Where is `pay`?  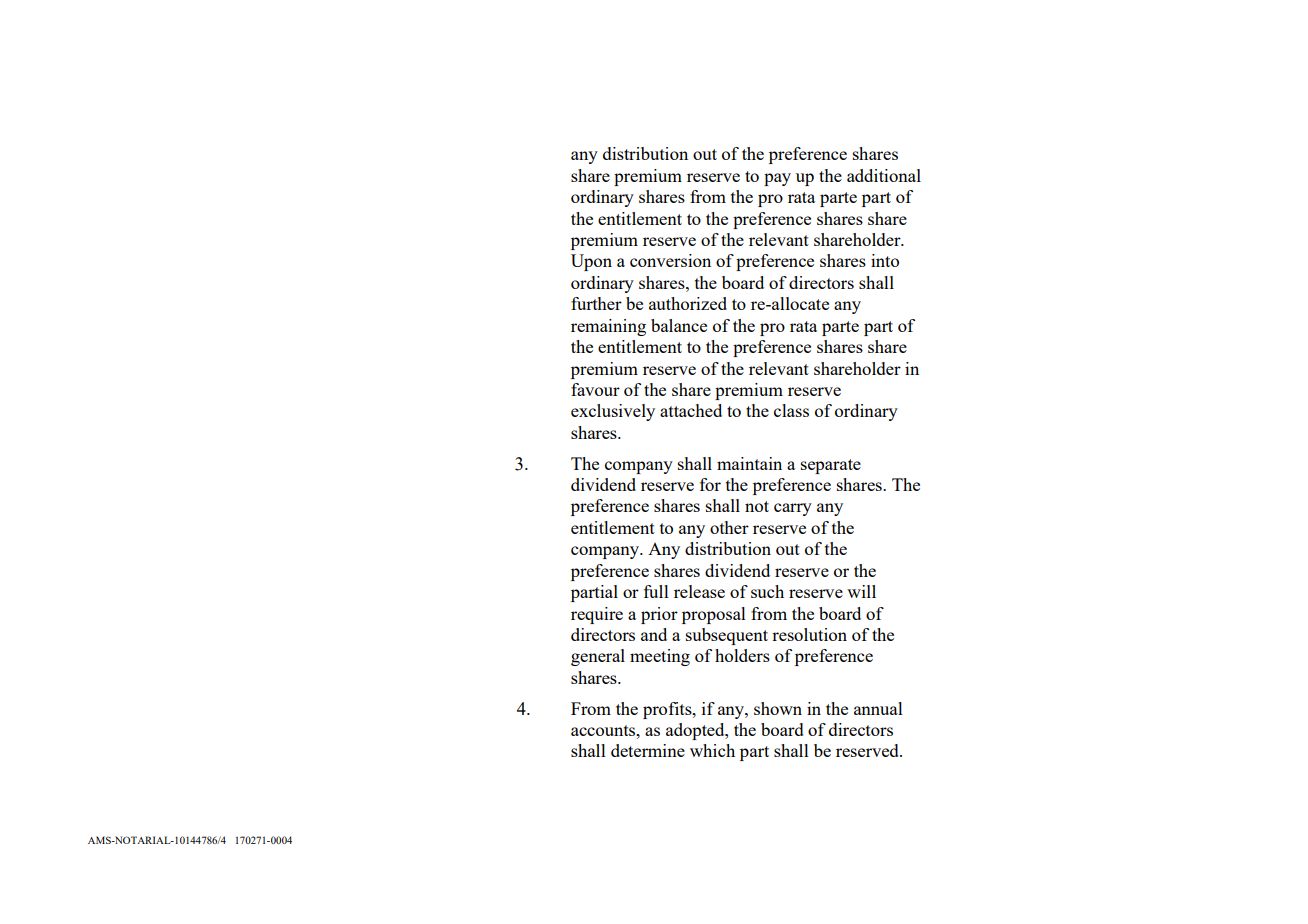 pay is located at coordinates (777, 179).
